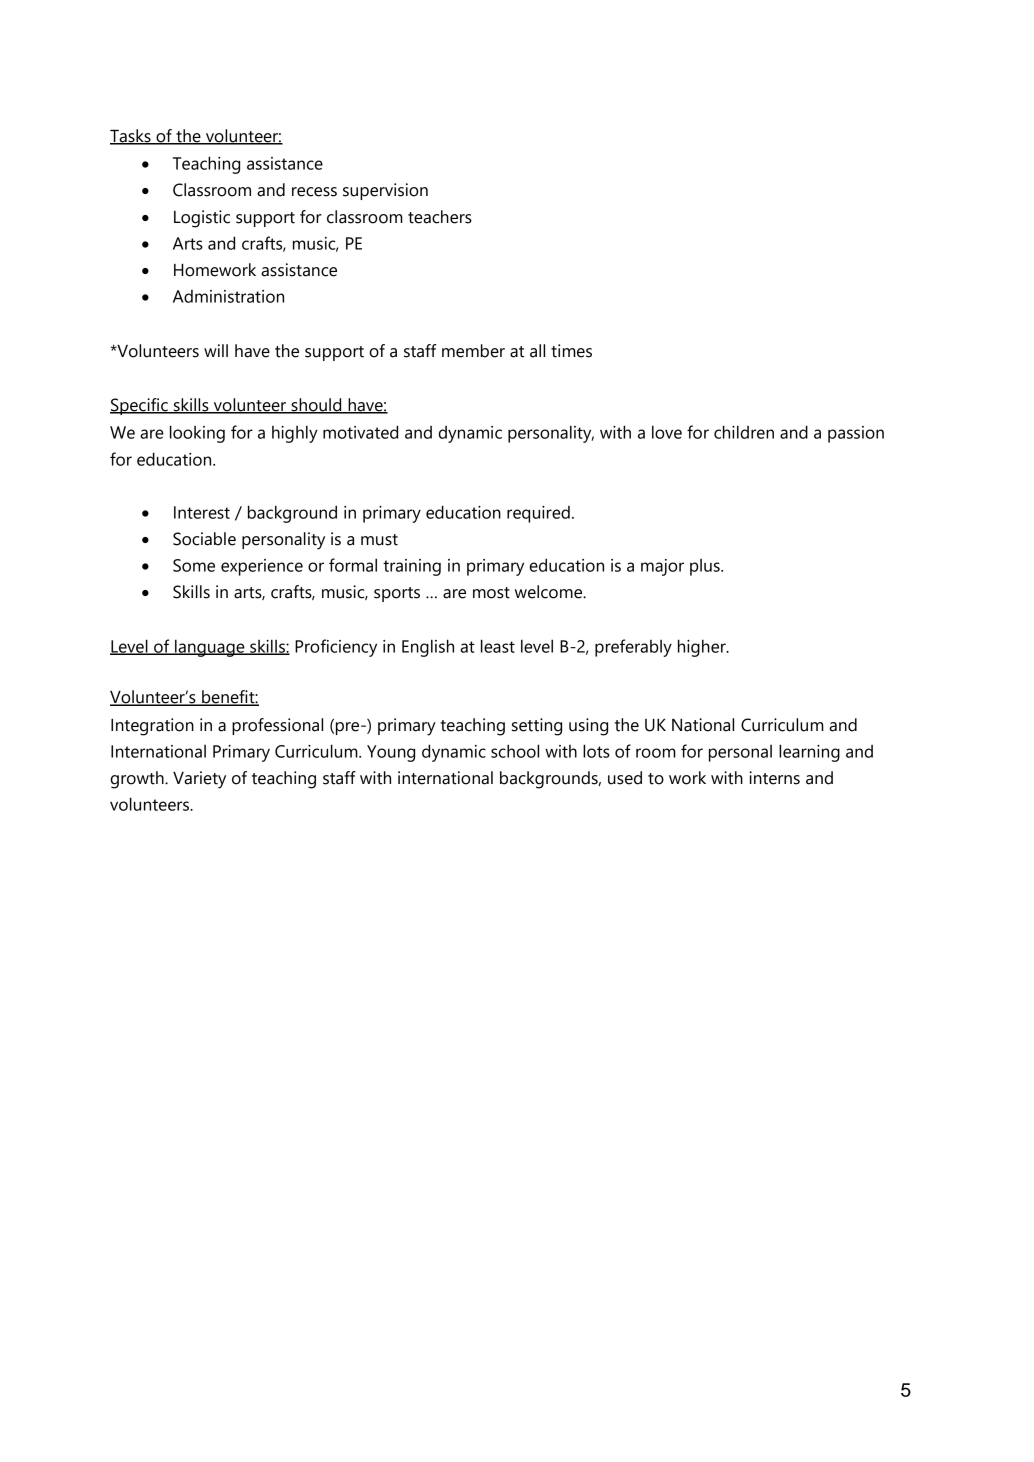  Describe the element at coordinates (131, 137) in the document. I see `Tasks` at that location.
